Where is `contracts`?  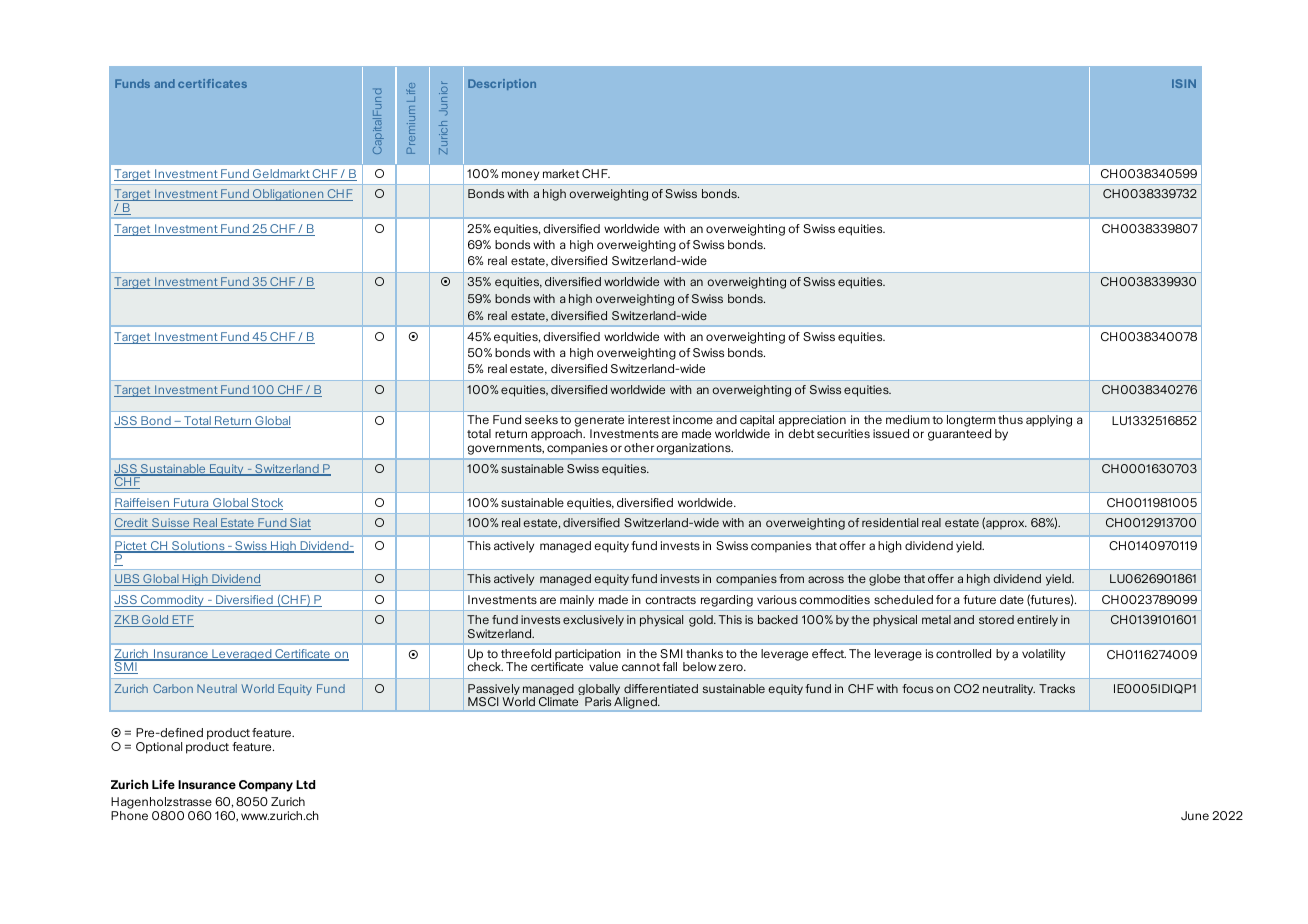 contracts is located at coordinates (670, 600).
